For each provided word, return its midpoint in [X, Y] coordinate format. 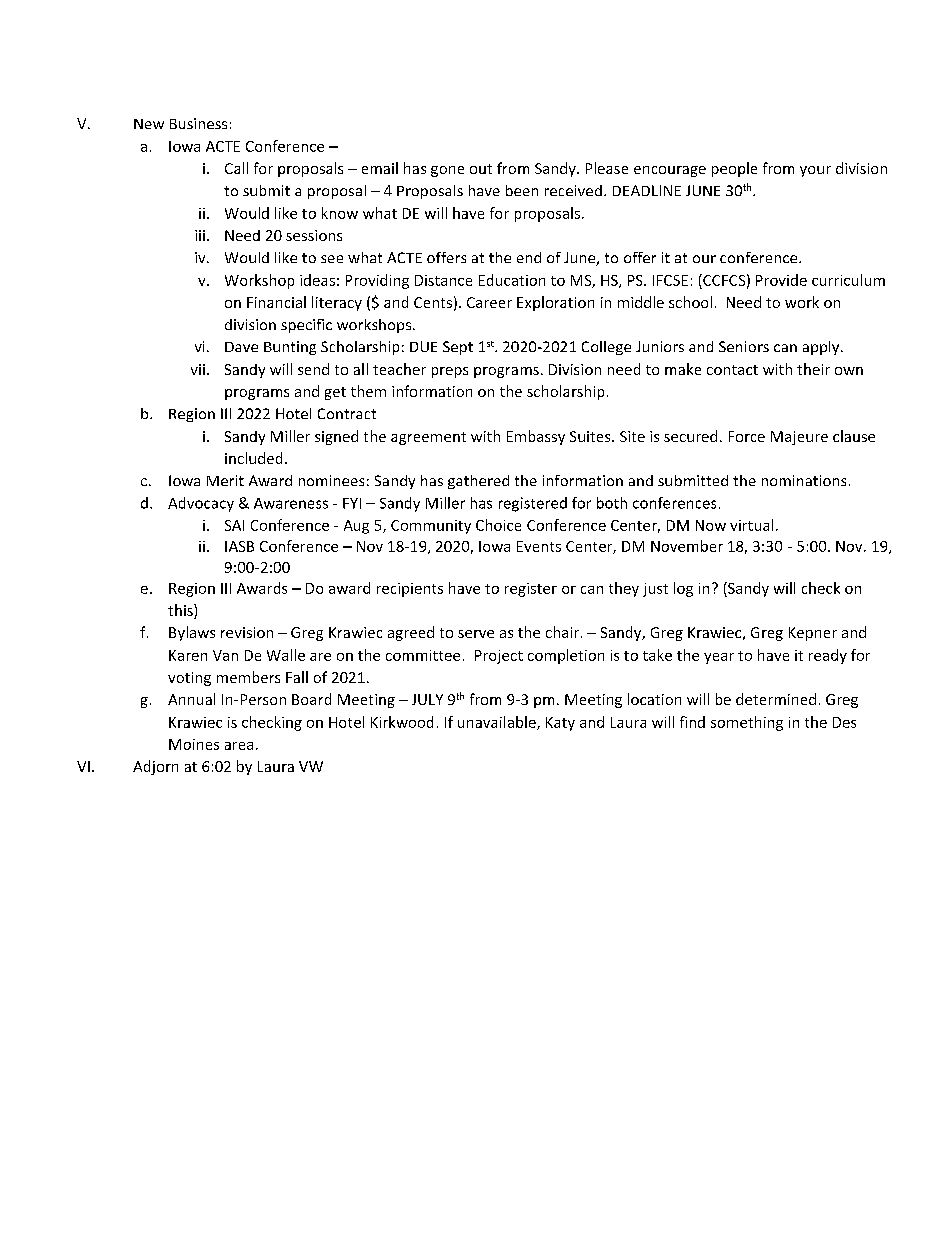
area [239, 746]
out [481, 169]
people [734, 169]
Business [198, 123]
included [253, 458]
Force [747, 436]
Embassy [536, 437]
